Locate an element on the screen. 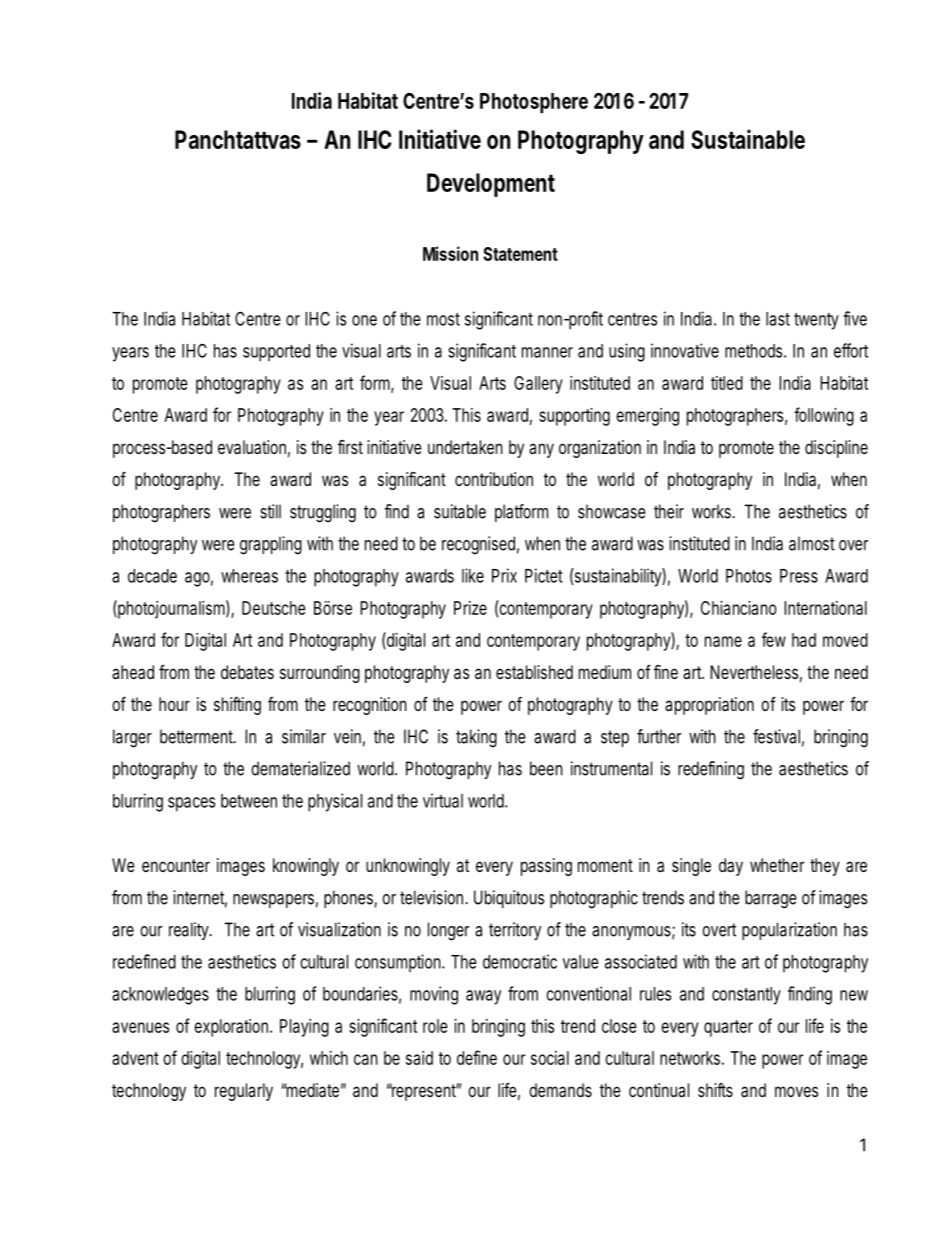 The height and width of the screenshot is (1233, 952). Mission is located at coordinates (450, 253).
